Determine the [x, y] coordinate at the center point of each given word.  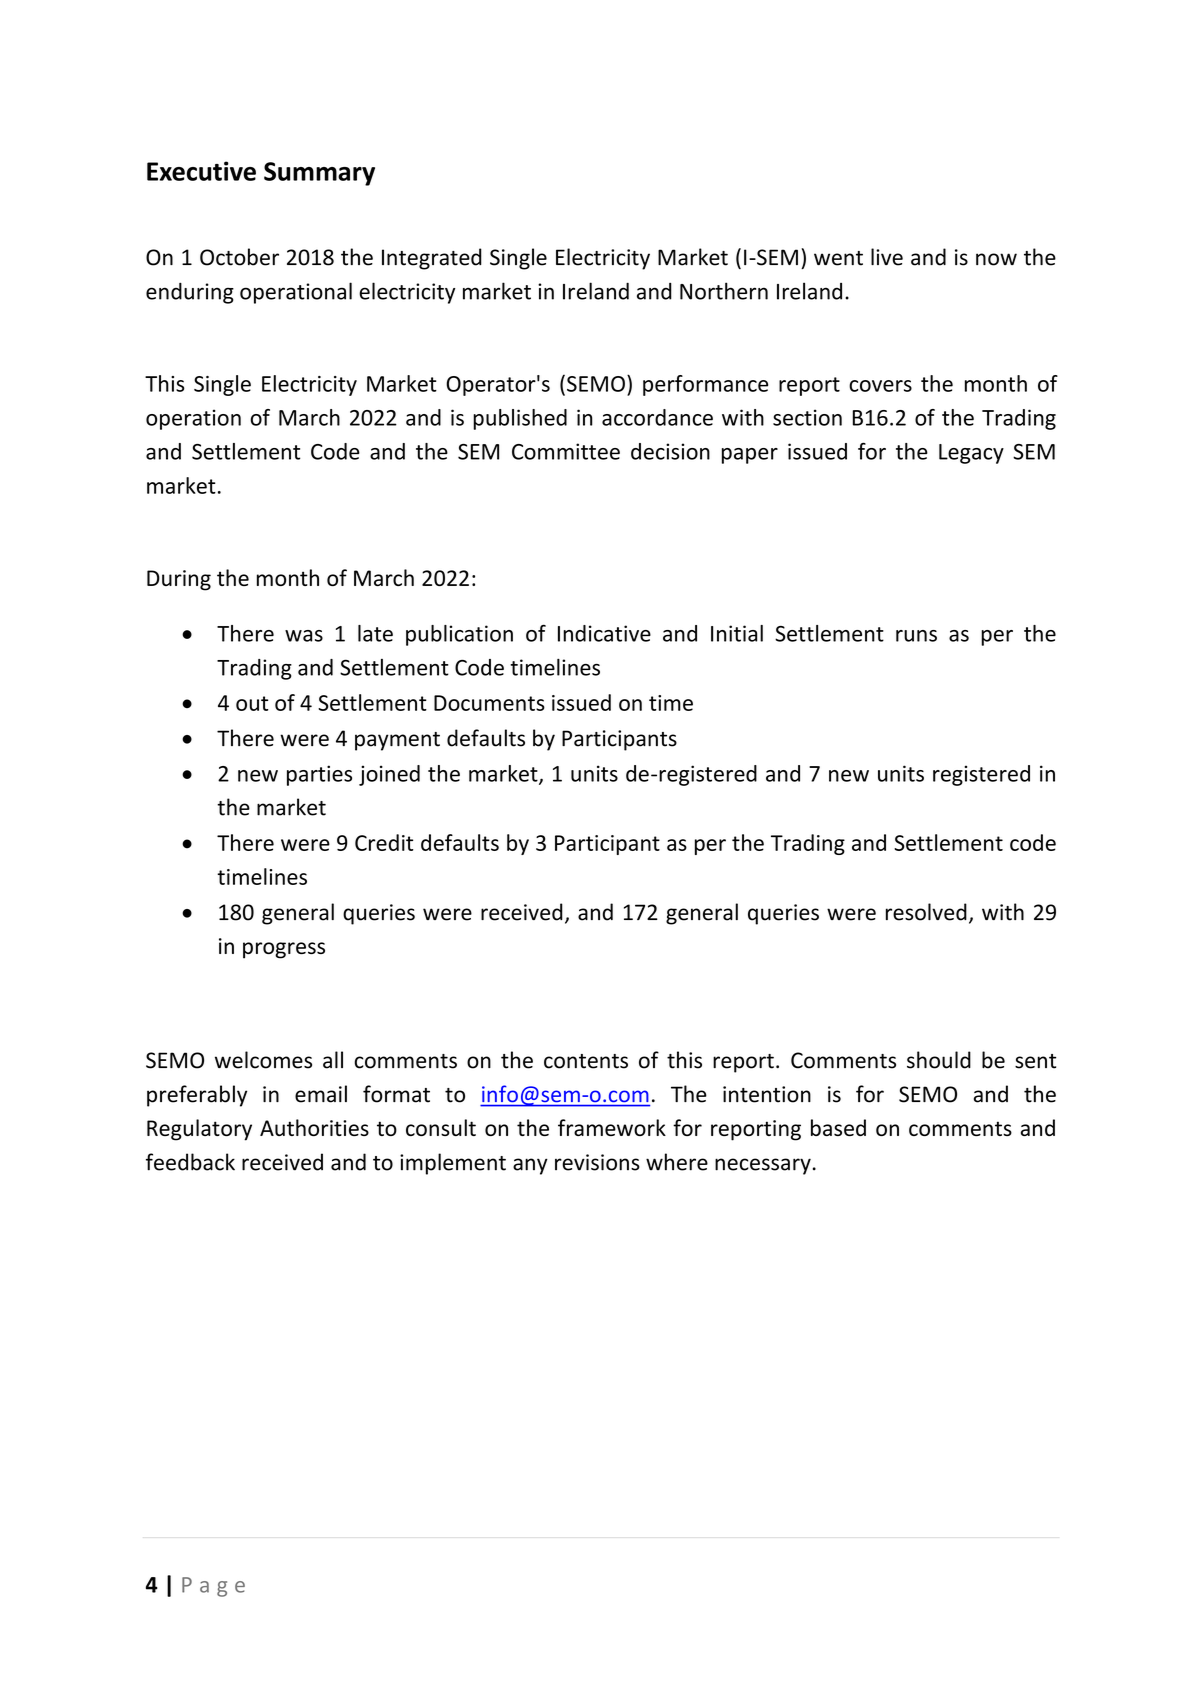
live [887, 257]
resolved [926, 912]
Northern [724, 291]
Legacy [971, 454]
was [304, 636]
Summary [319, 174]
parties [319, 775]
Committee [566, 451]
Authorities [314, 1127]
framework [612, 1127]
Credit [384, 842]
